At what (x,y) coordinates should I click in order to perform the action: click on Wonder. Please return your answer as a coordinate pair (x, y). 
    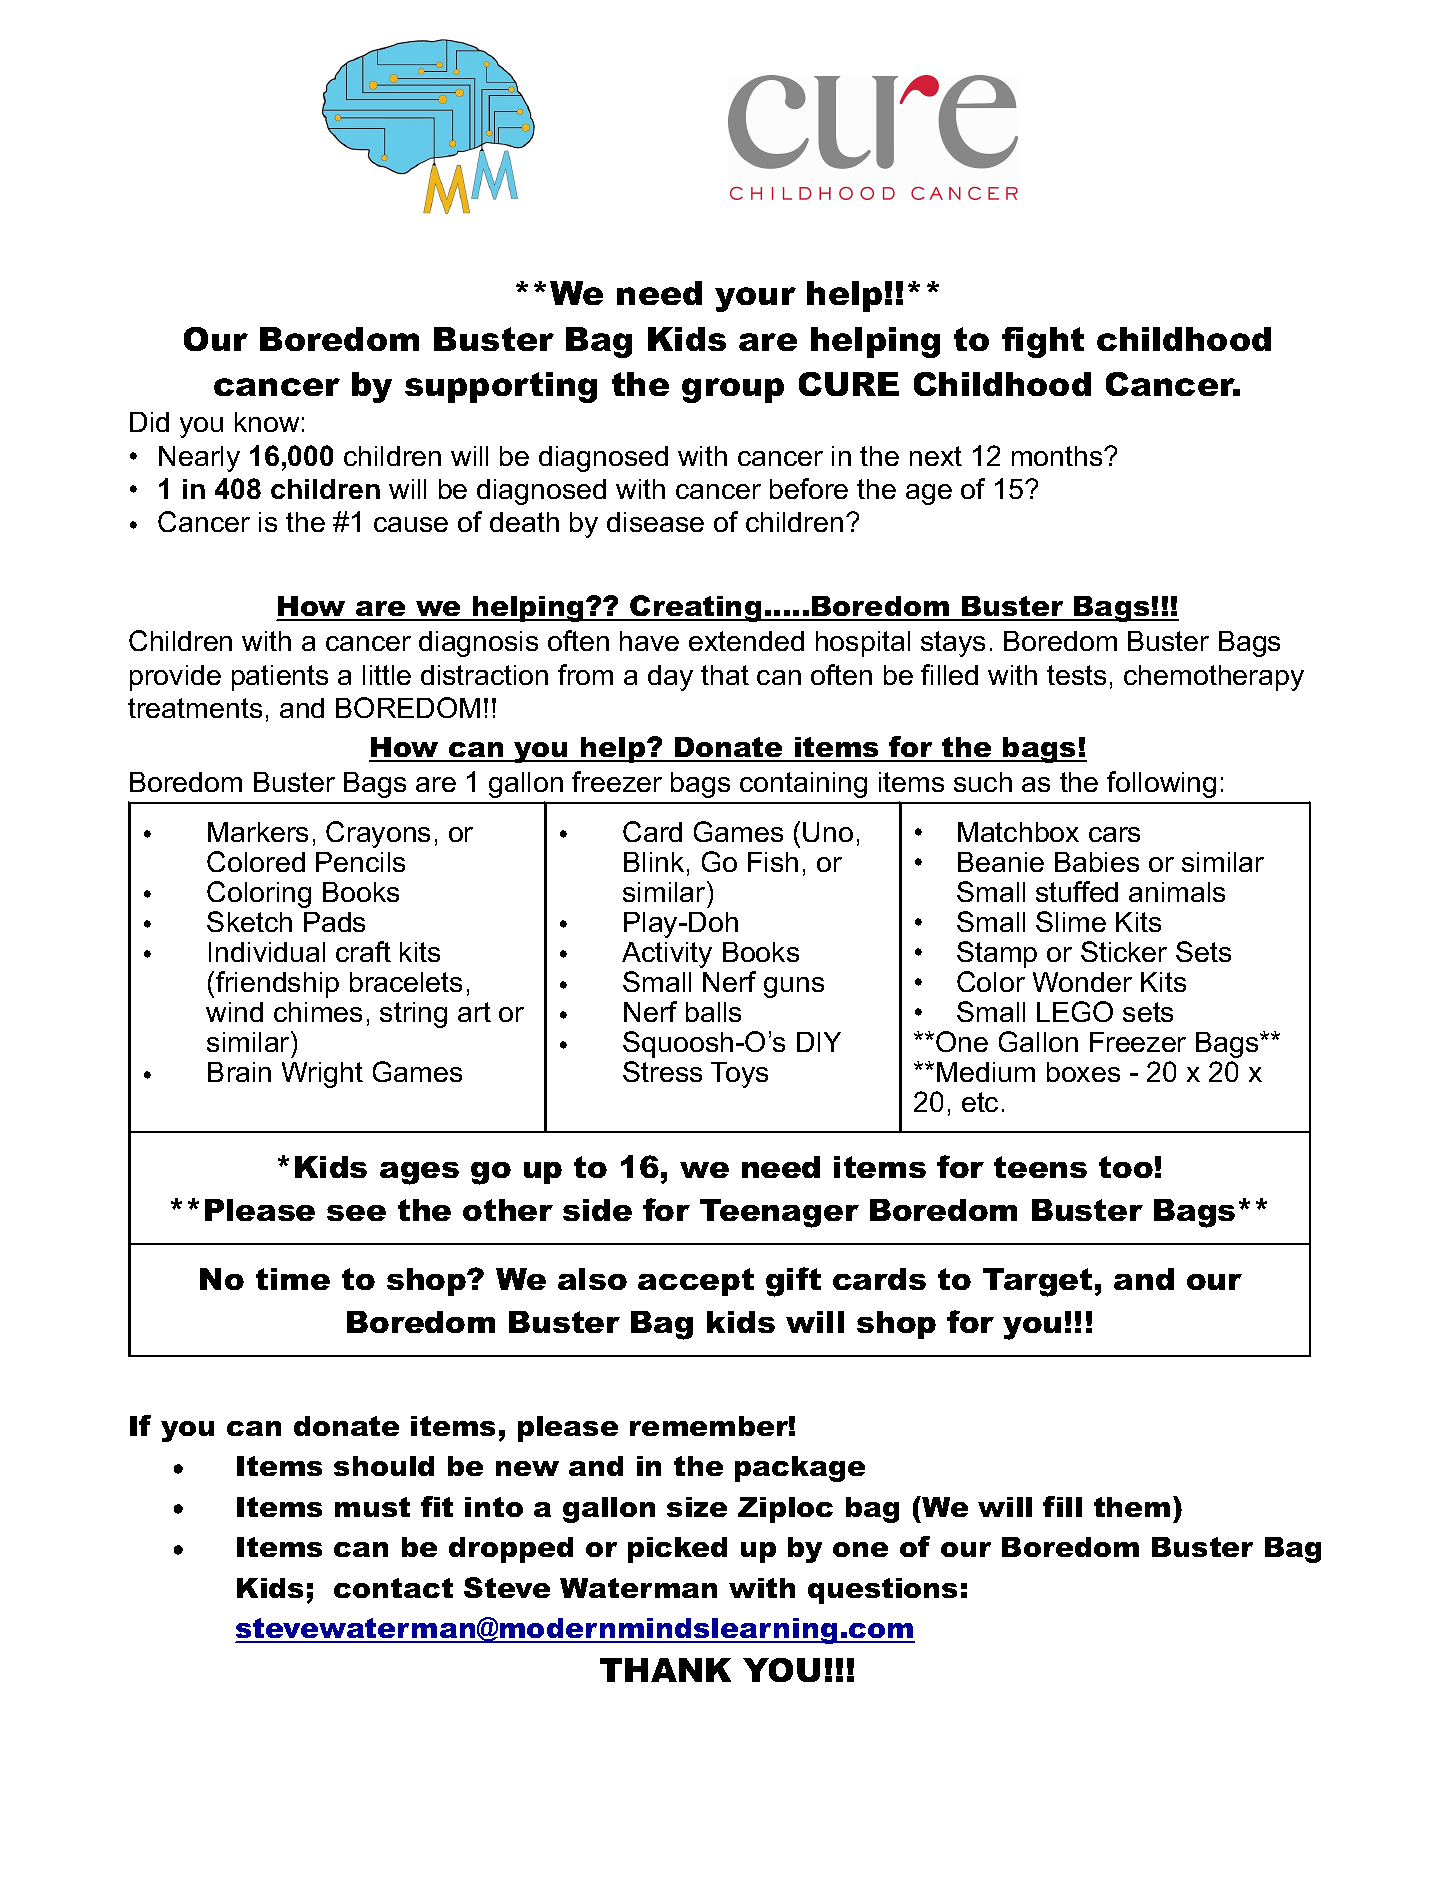
    Looking at the image, I should click on (1082, 982).
